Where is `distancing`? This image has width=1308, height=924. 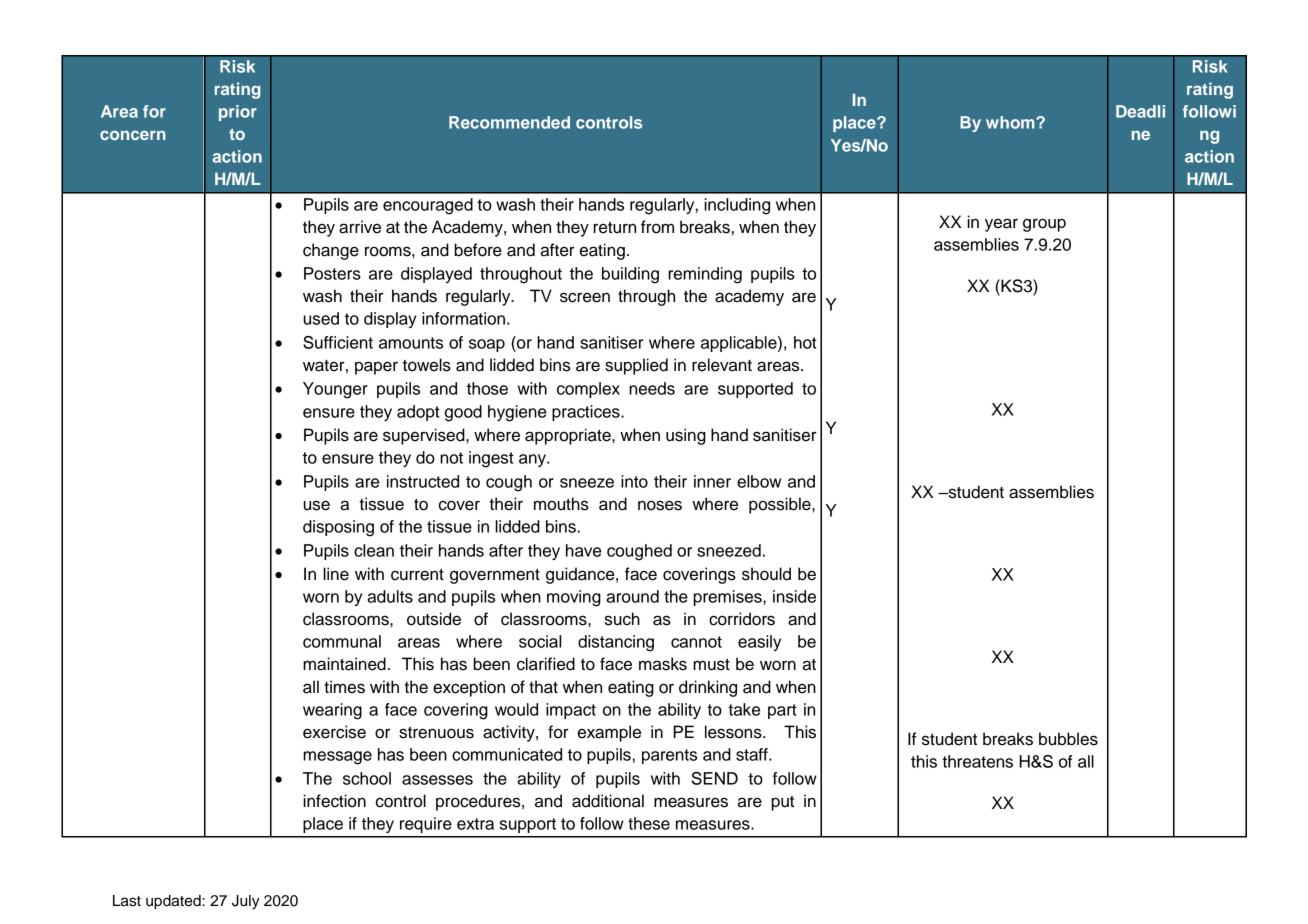
distancing is located at coordinates (616, 643).
